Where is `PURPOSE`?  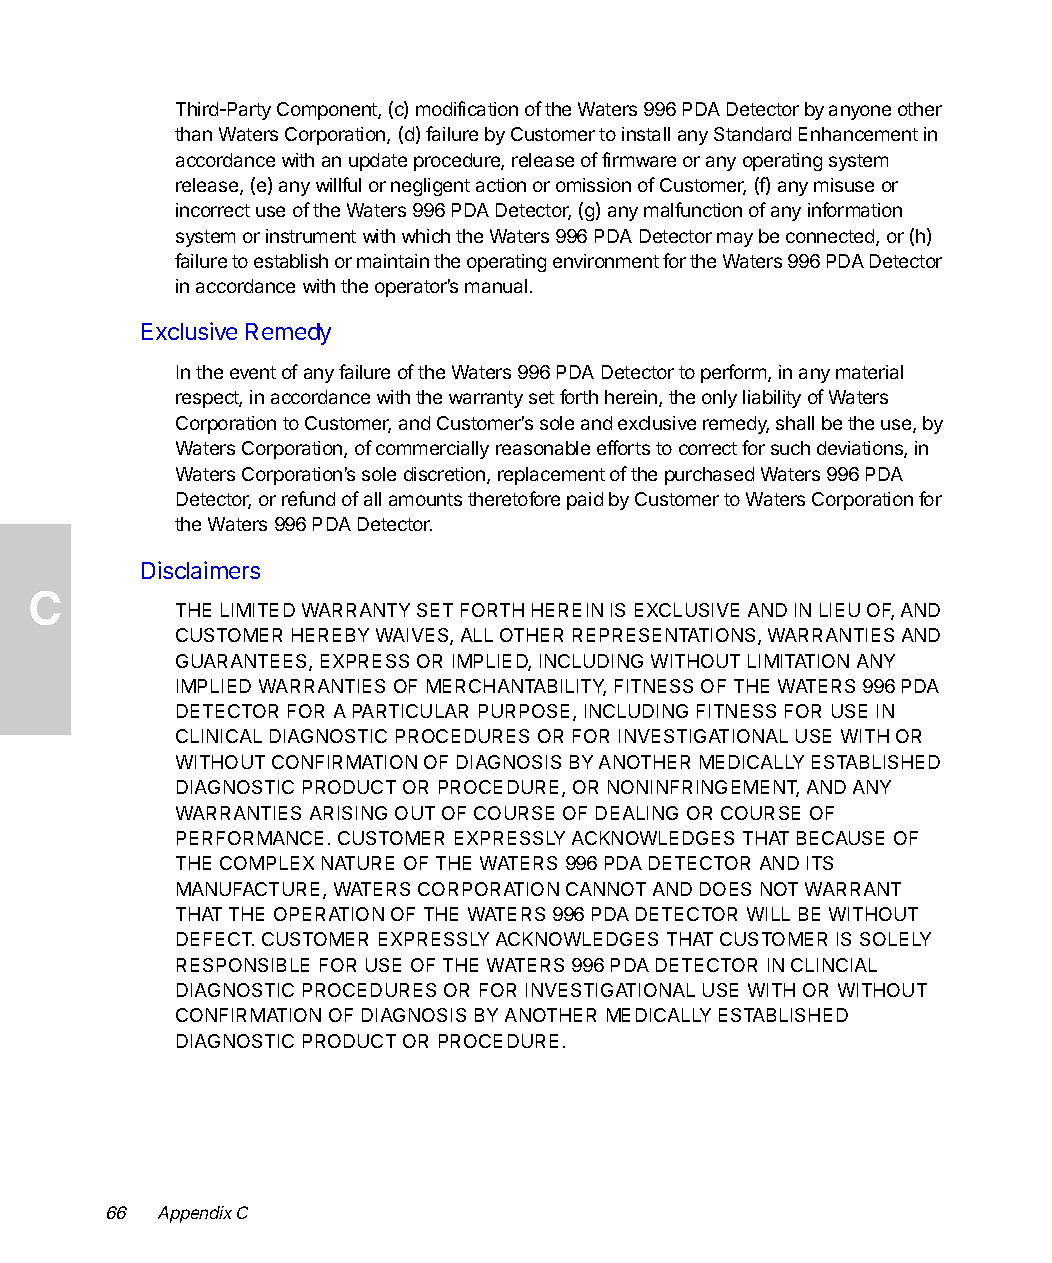 PURPOSE is located at coordinates (524, 711).
